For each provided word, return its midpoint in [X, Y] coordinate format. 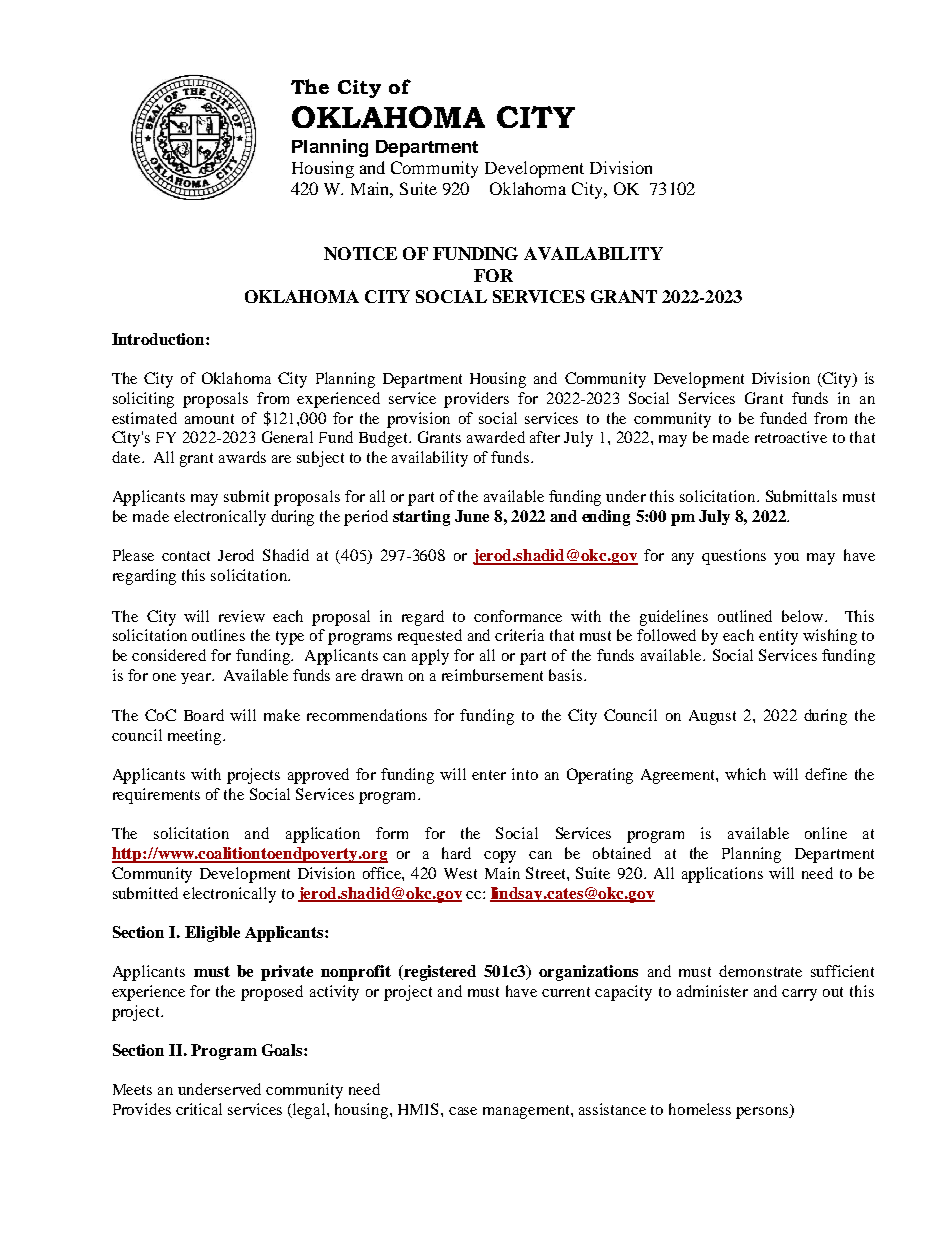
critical [199, 1109]
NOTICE [360, 253]
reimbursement [492, 675]
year [197, 678]
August [712, 717]
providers [476, 400]
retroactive [791, 437]
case [463, 1111]
